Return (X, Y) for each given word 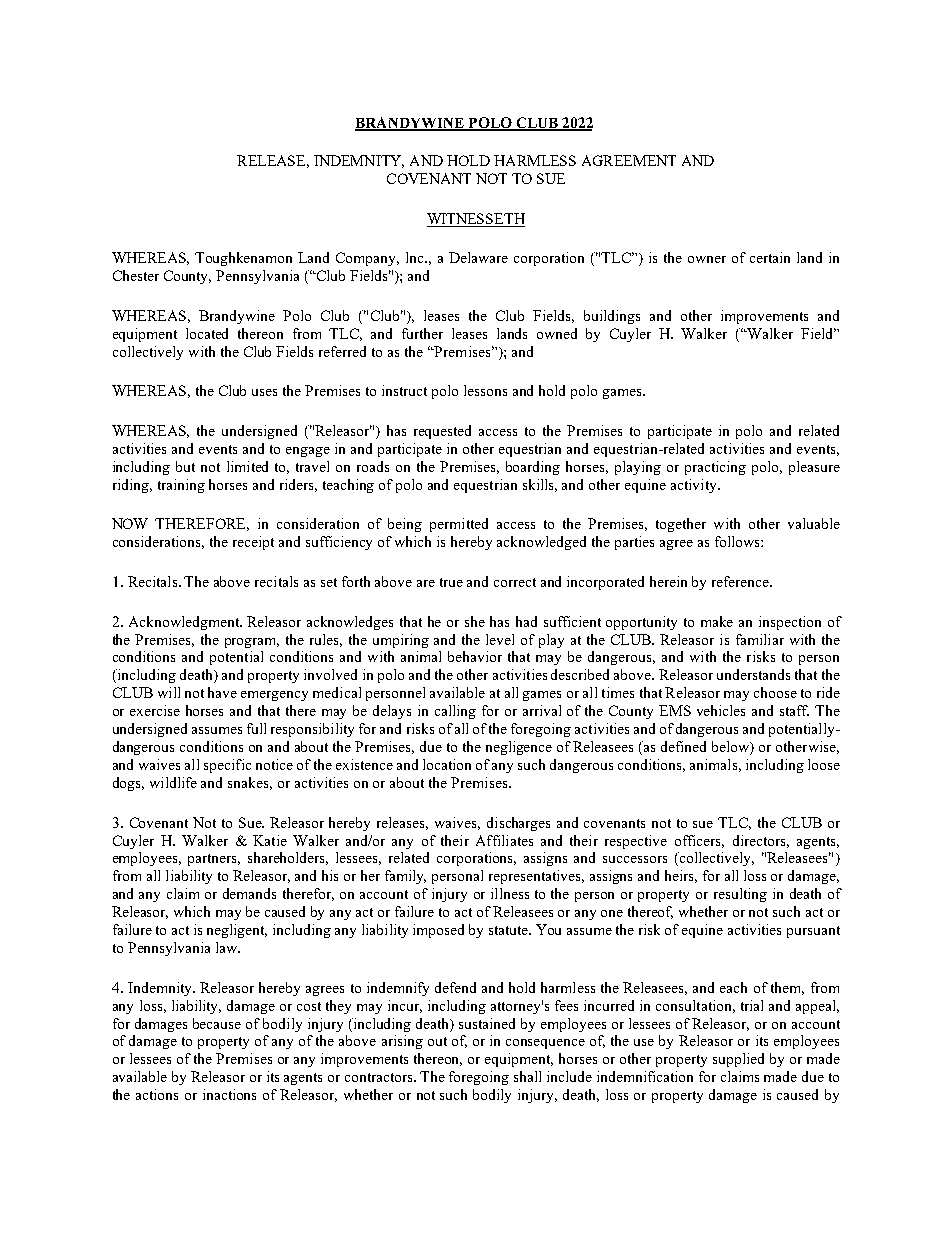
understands (753, 674)
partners (214, 860)
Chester (136, 275)
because (217, 1023)
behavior (475, 656)
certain (770, 257)
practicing (715, 468)
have (222, 692)
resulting (740, 895)
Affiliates (504, 840)
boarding (533, 468)
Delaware (478, 257)
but (185, 466)
